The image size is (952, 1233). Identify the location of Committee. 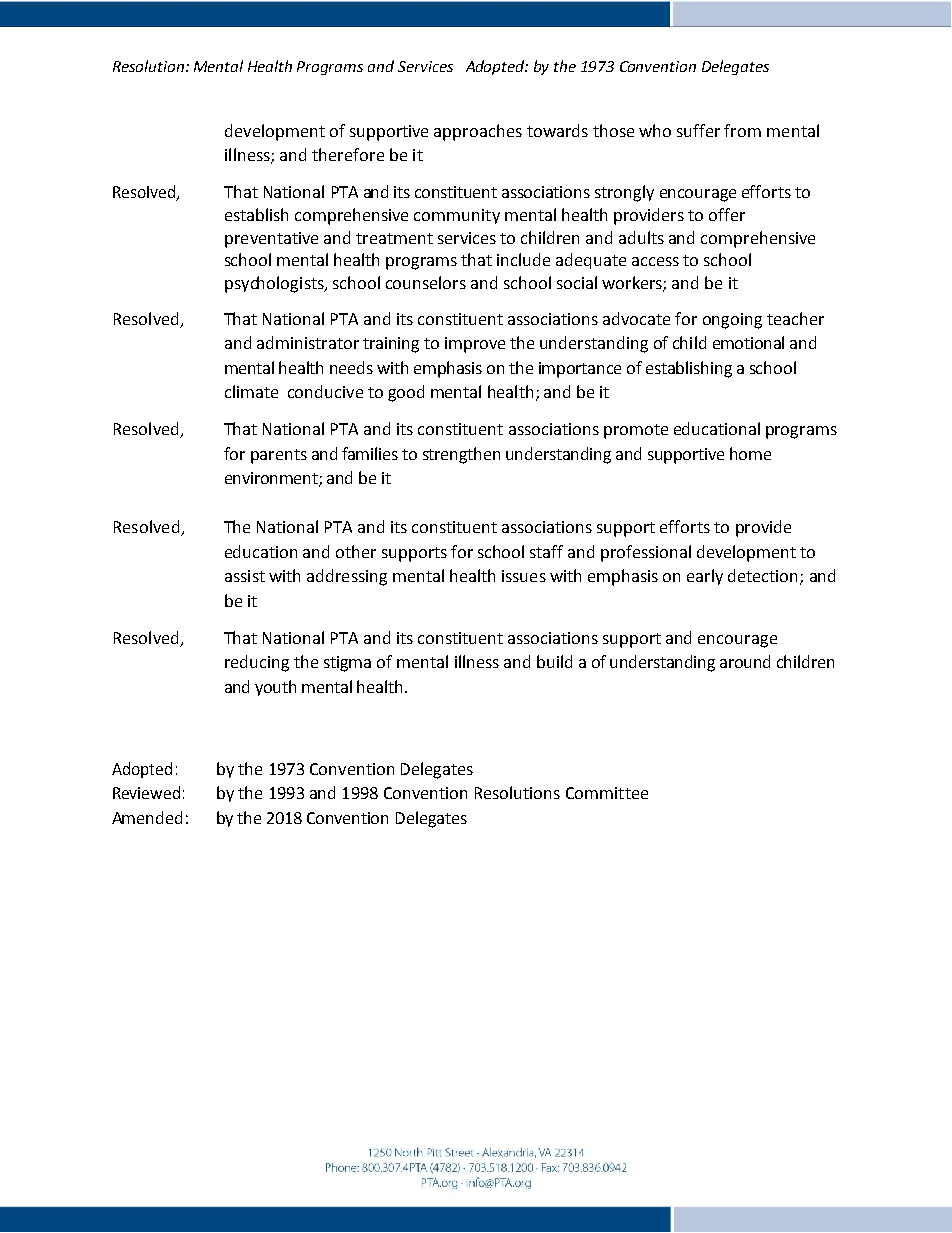
(607, 793).
